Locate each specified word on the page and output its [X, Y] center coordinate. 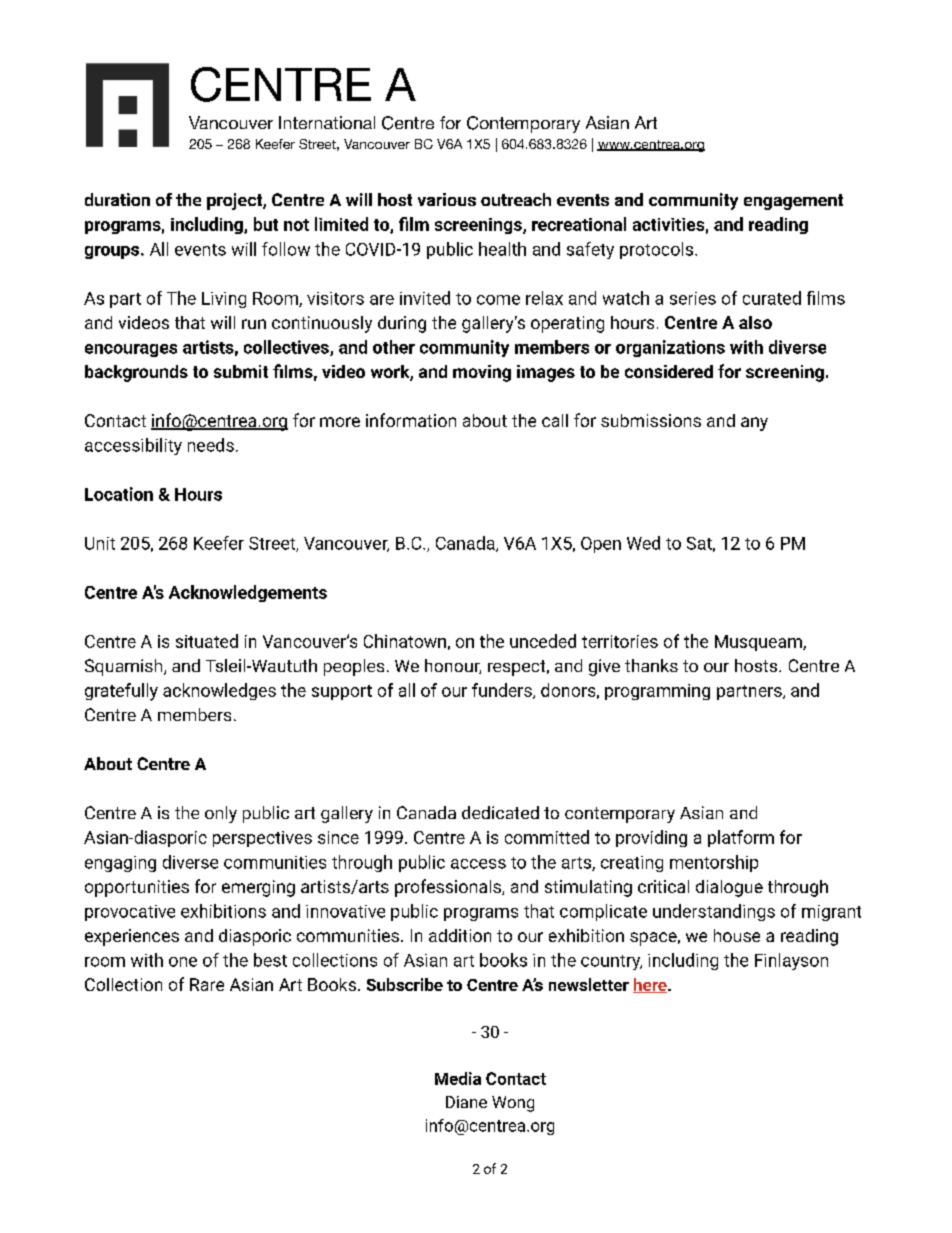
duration [117, 199]
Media [458, 1078]
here [651, 985]
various [447, 199]
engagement [793, 202]
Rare [207, 984]
